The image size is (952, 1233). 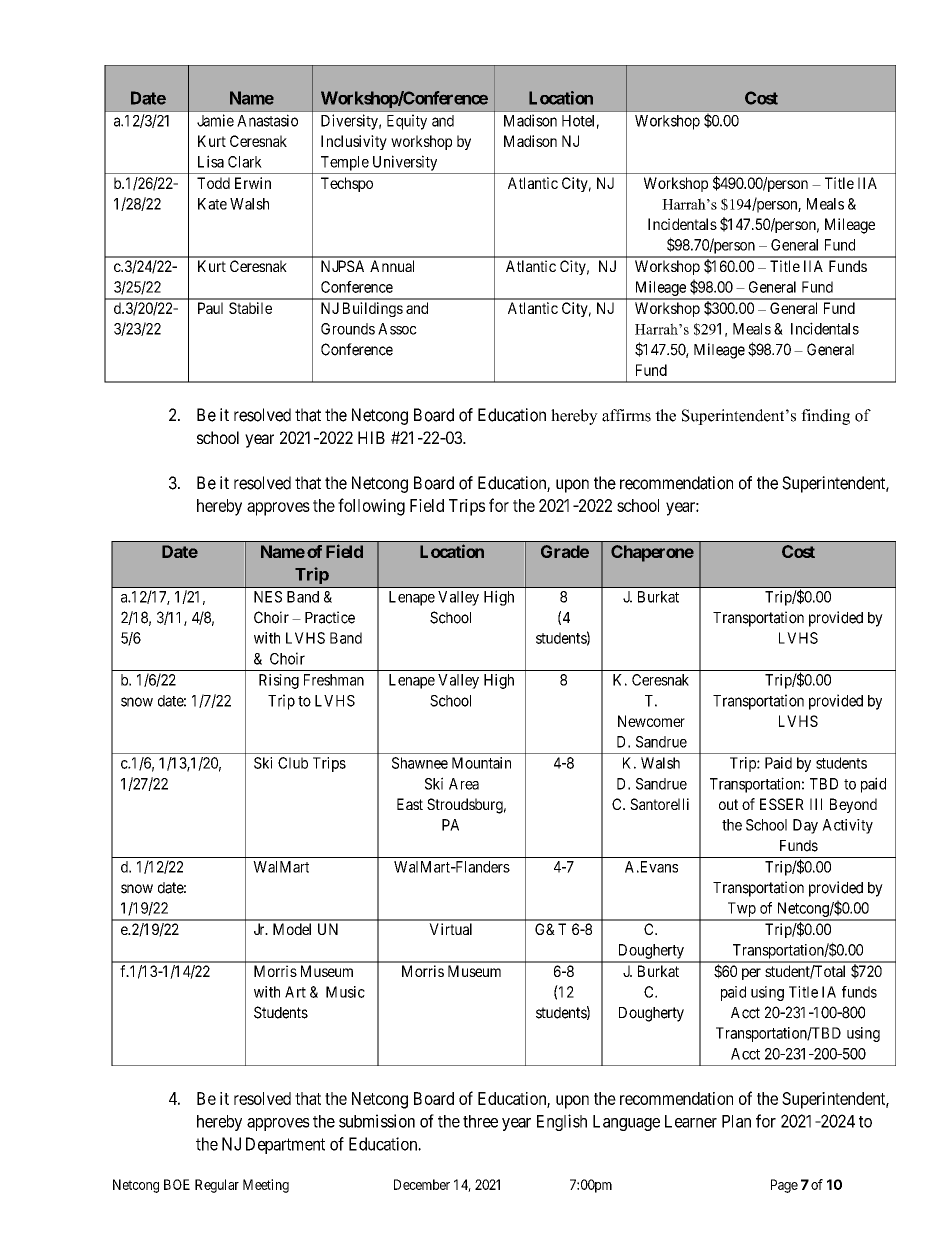 What do you see at coordinates (480, 1121) in the screenshot?
I see `three` at bounding box center [480, 1121].
